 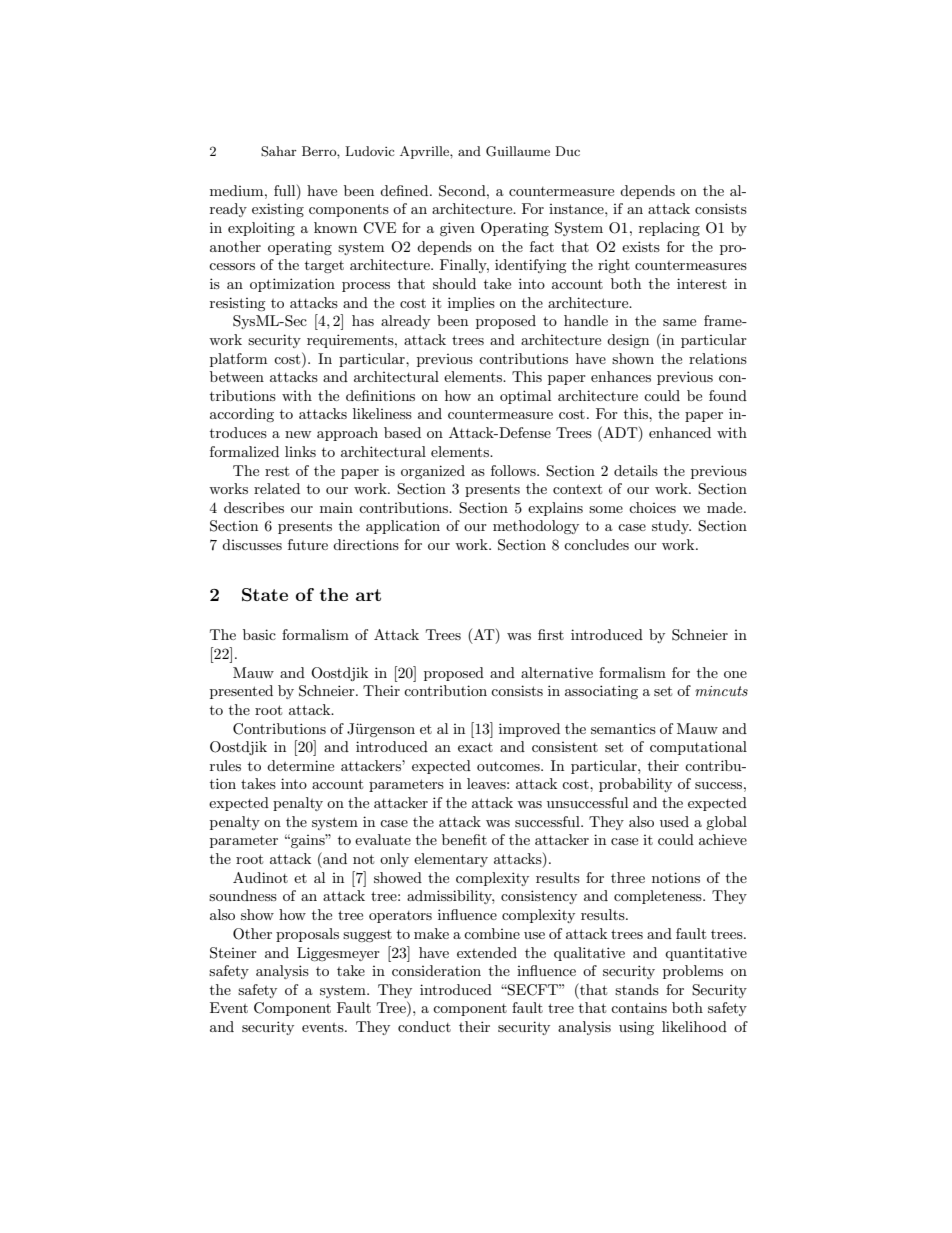 What do you see at coordinates (233, 953) in the screenshot?
I see `Steiner` at bounding box center [233, 953].
